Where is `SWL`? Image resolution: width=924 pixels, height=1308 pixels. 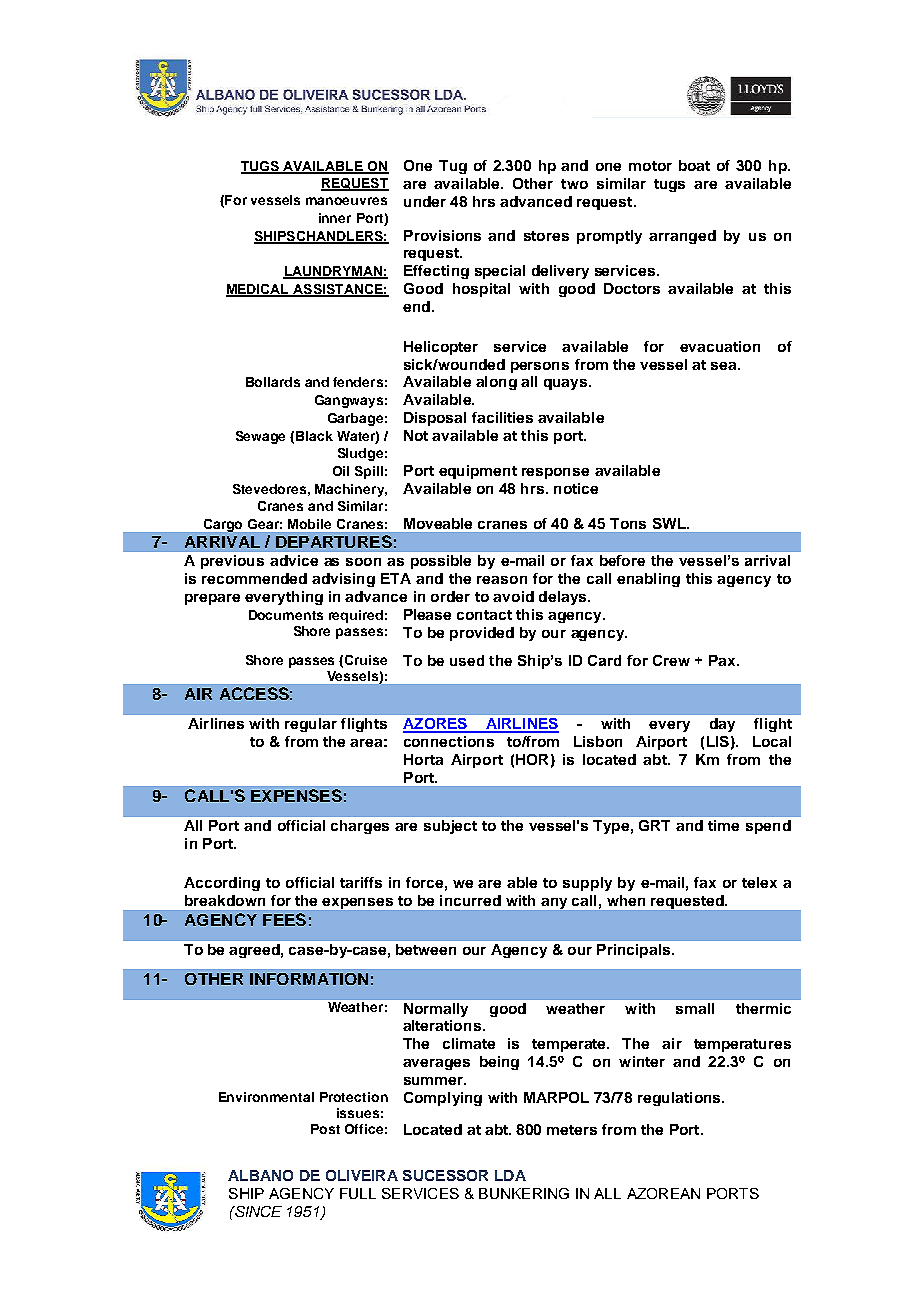
SWL is located at coordinates (670, 523).
